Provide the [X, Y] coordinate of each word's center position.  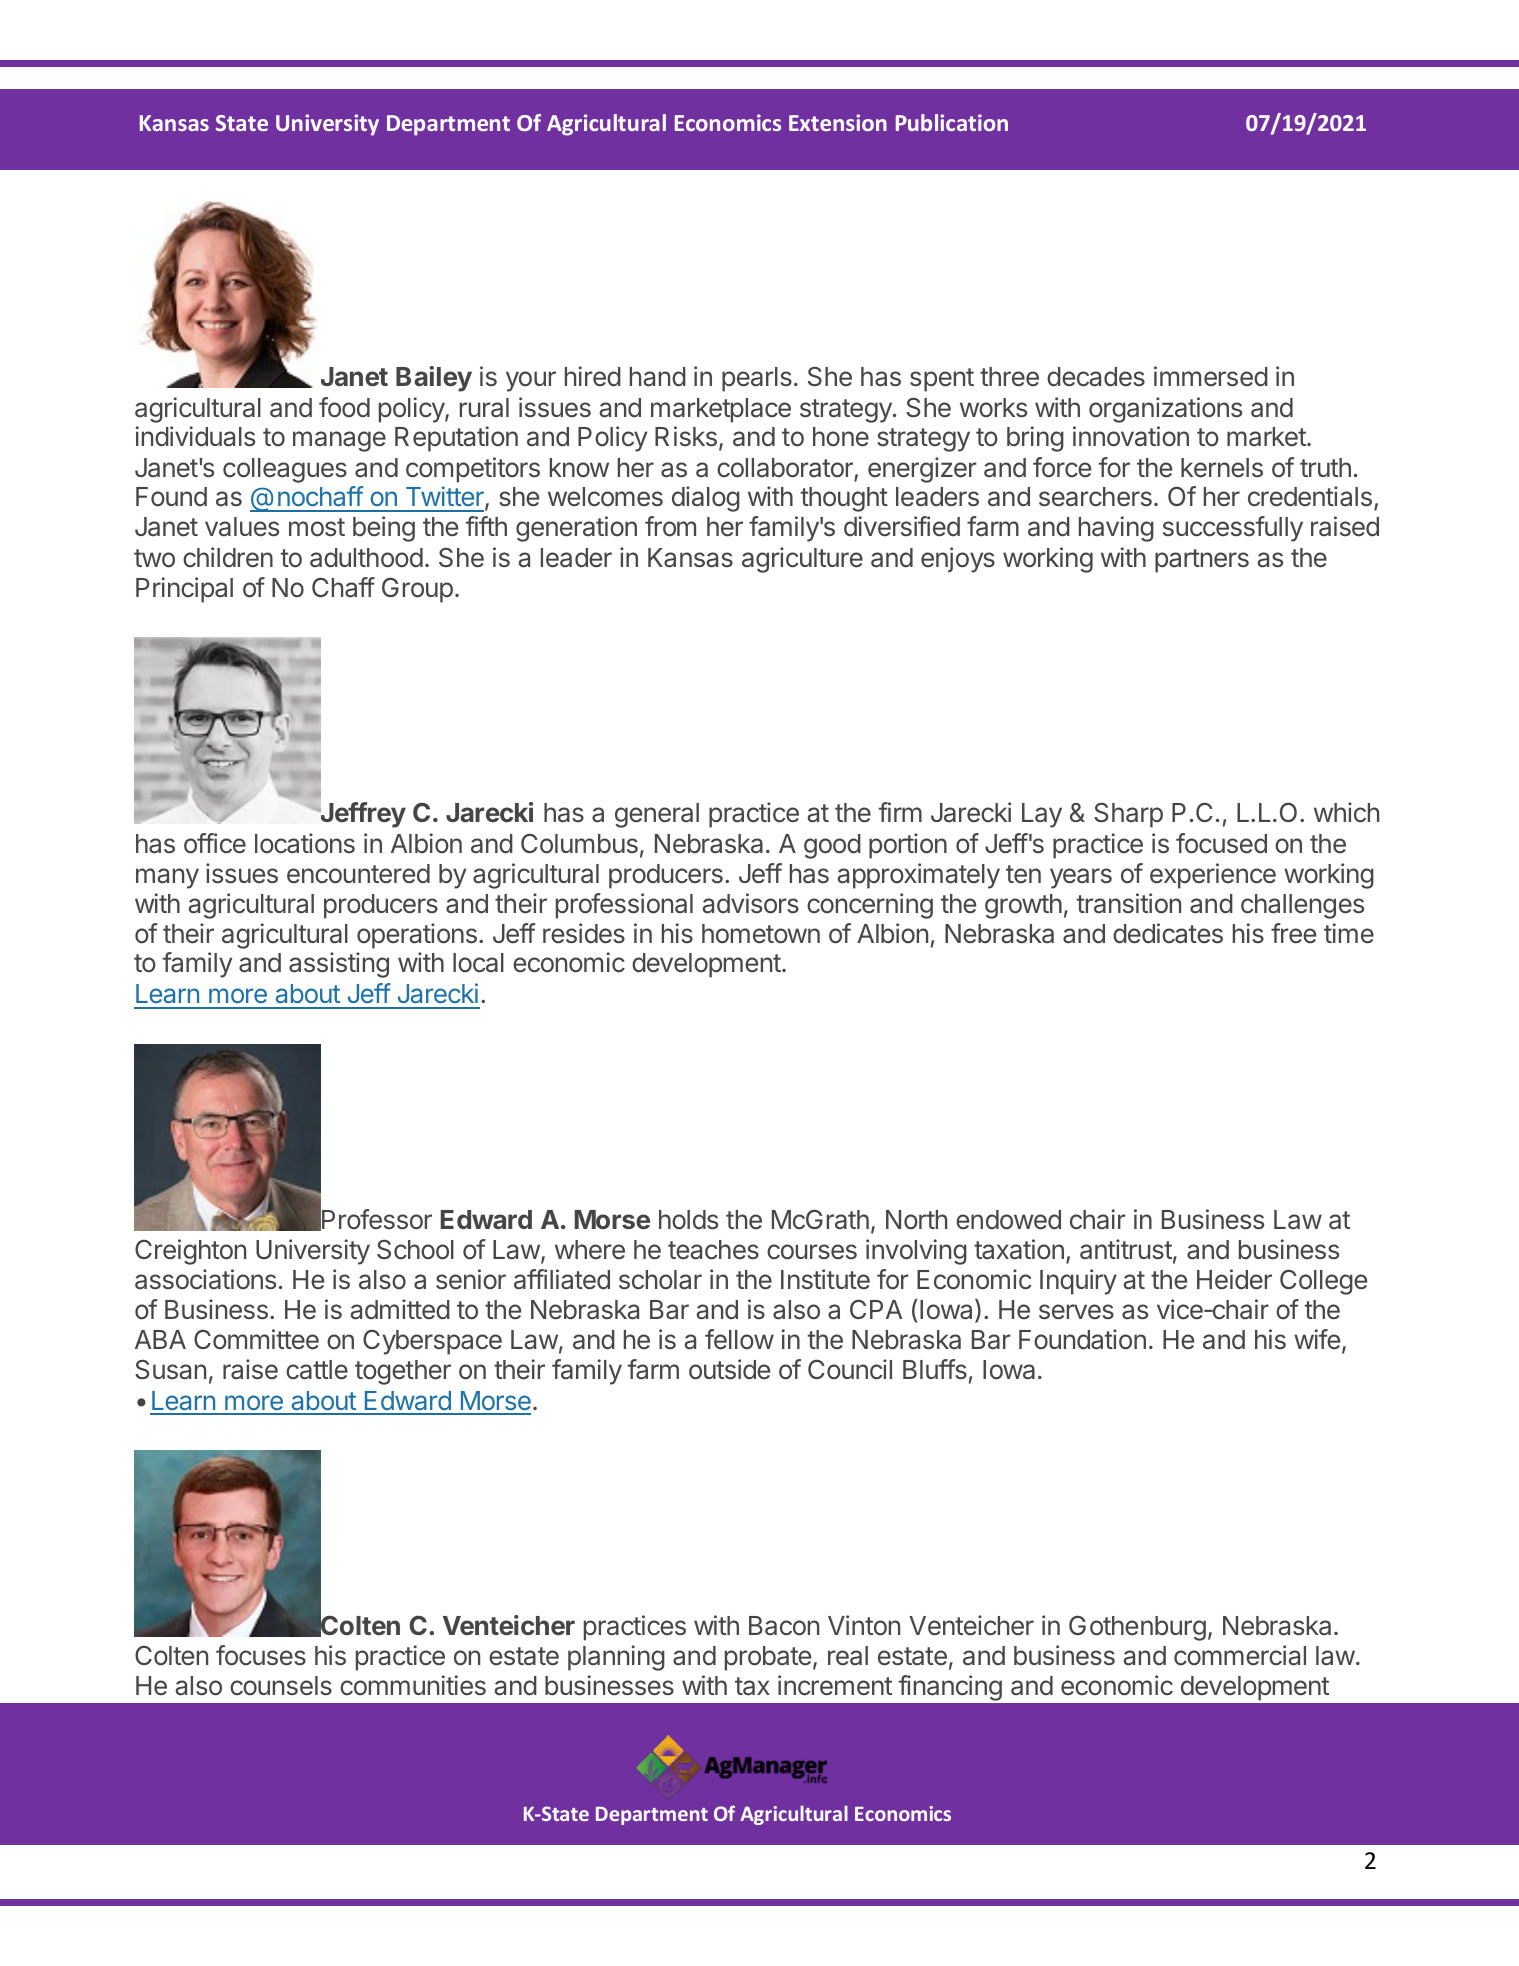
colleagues [285, 470]
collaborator [786, 469]
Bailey [434, 379]
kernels [1222, 468]
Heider [1234, 1279]
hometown [761, 934]
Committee [256, 1339]
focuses [261, 1655]
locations [305, 843]
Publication [952, 122]
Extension [838, 122]
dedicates [1168, 933]
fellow [739, 1339]
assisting [339, 965]
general [657, 815]
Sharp [1128, 815]
